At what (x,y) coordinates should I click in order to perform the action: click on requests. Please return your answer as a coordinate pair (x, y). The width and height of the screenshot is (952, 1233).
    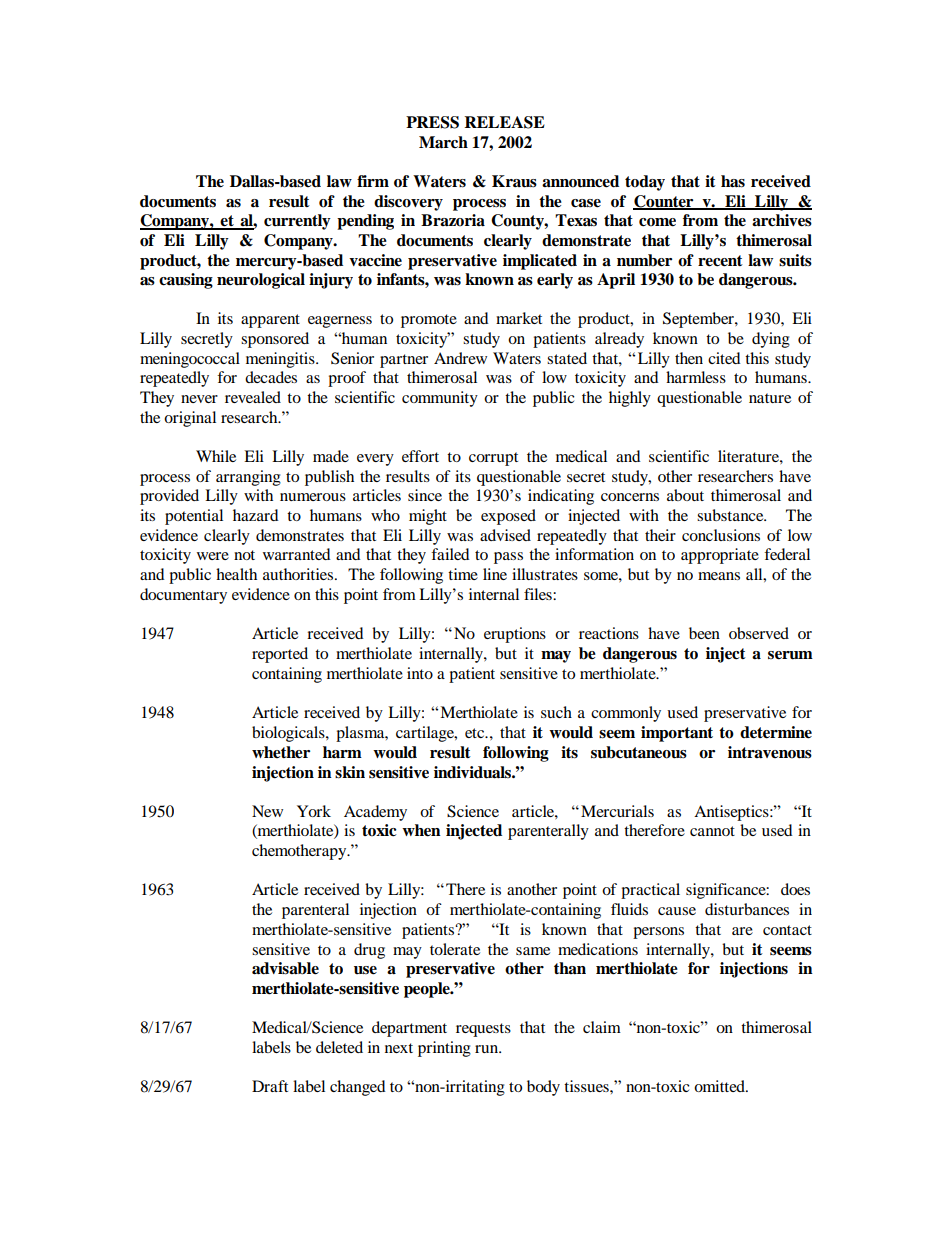
    Looking at the image, I should click on (483, 1030).
